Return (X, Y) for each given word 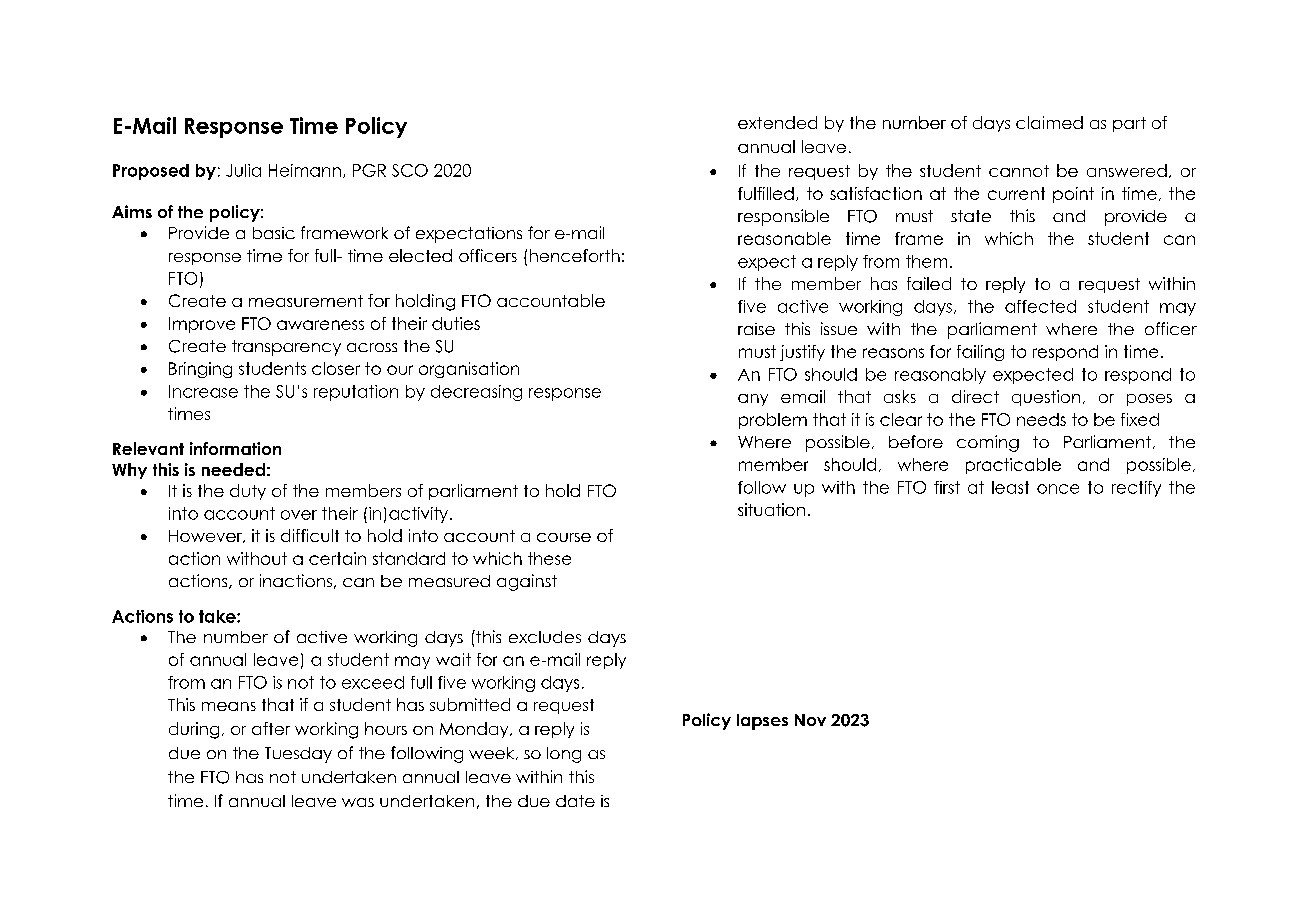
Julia (243, 170)
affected (1040, 306)
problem (773, 421)
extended (777, 122)
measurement (306, 301)
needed (233, 469)
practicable (1013, 466)
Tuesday (298, 755)
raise (756, 329)
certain (337, 558)
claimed (1049, 122)
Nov (810, 720)
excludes (545, 637)
